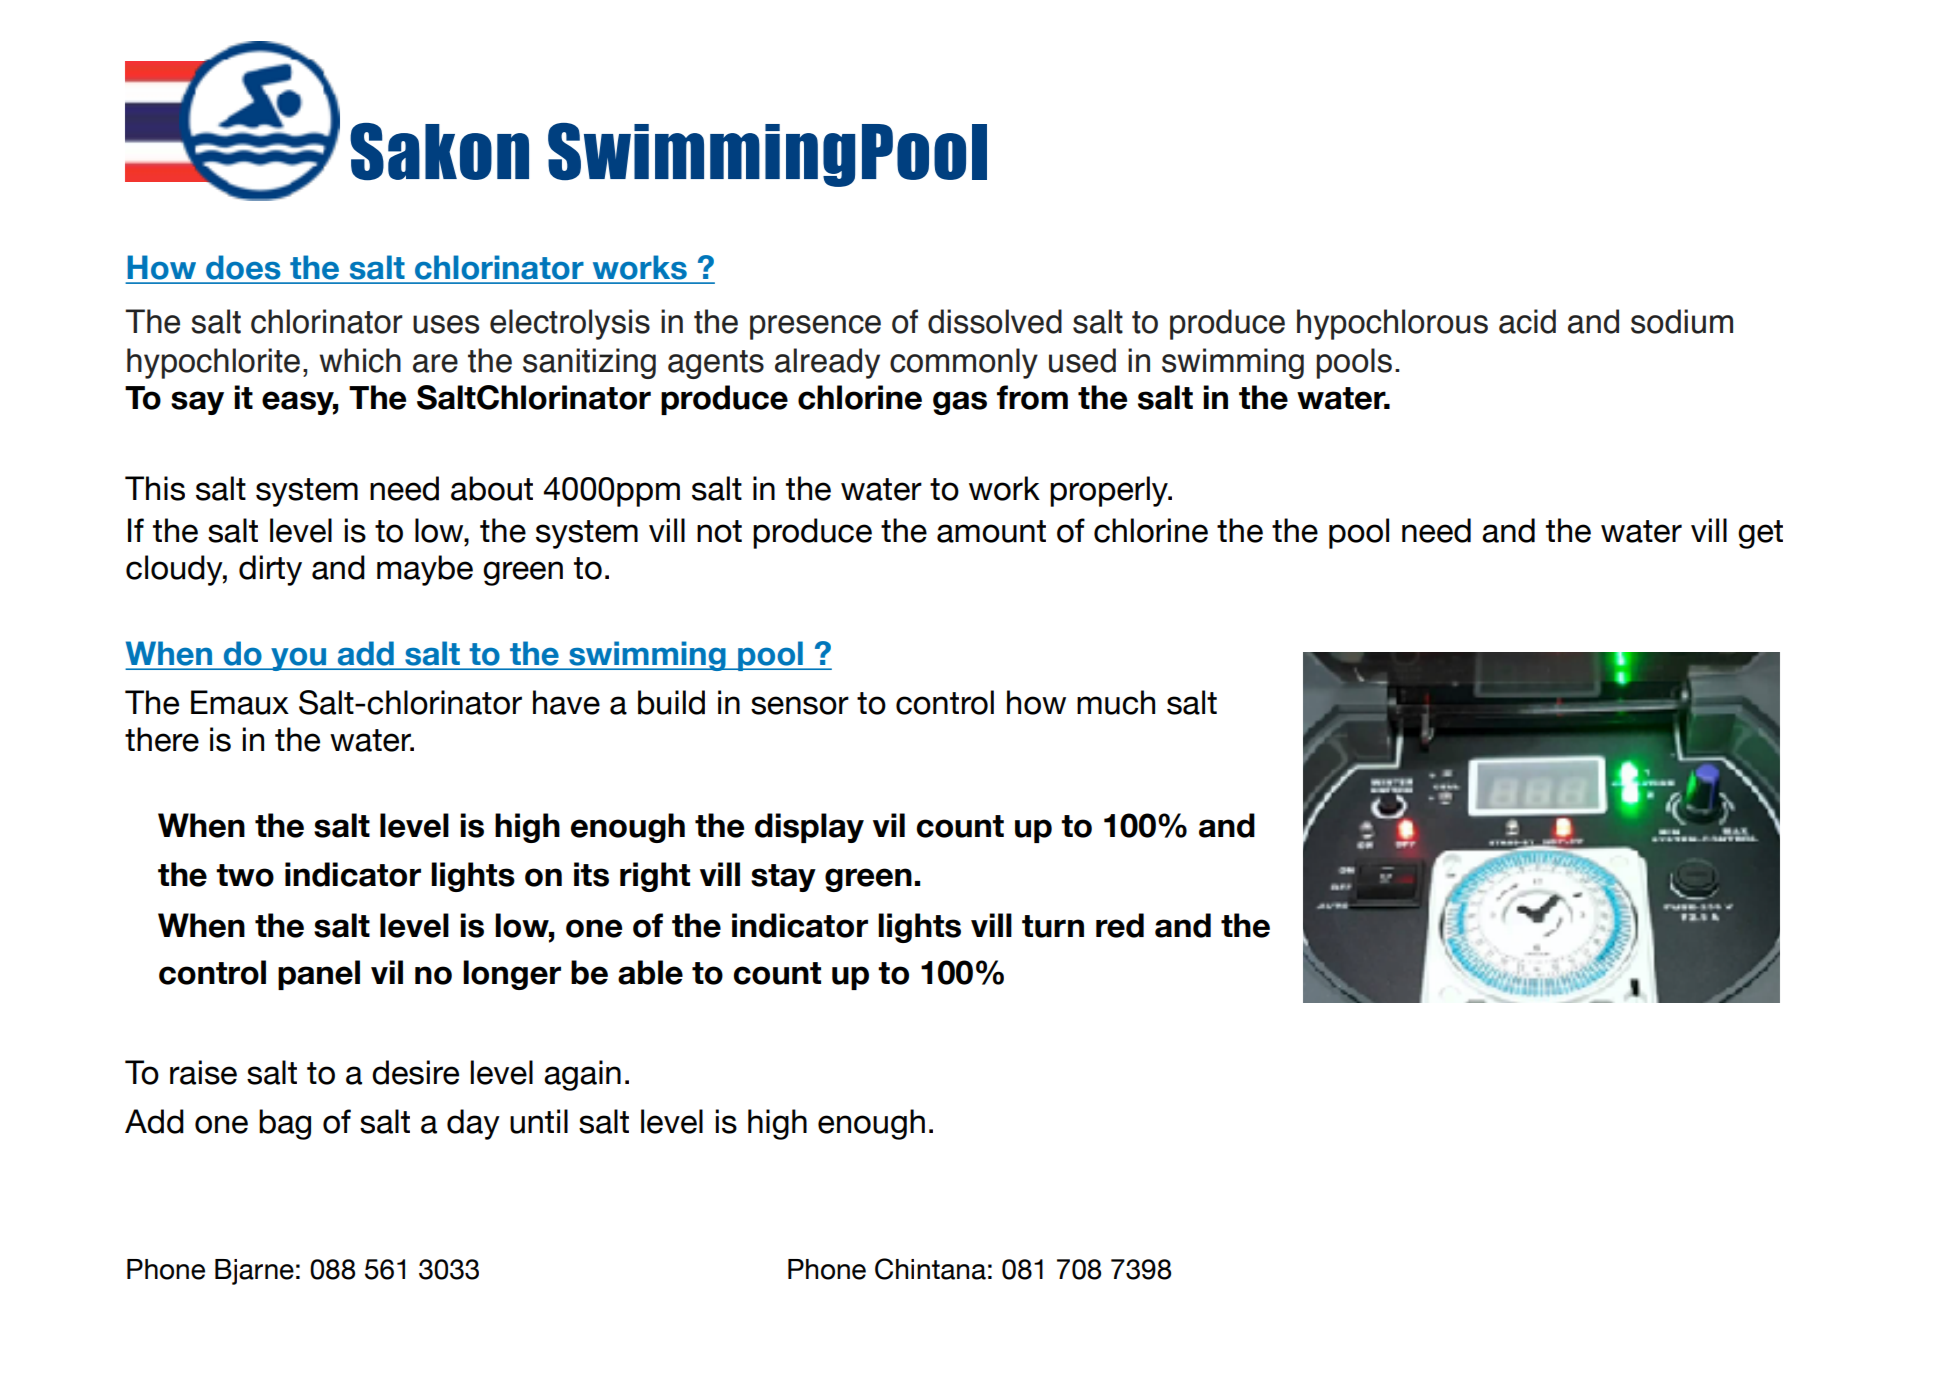 The height and width of the page is (1384, 1959). Describe the element at coordinates (1120, 925) in the page. I see `red` at that location.
